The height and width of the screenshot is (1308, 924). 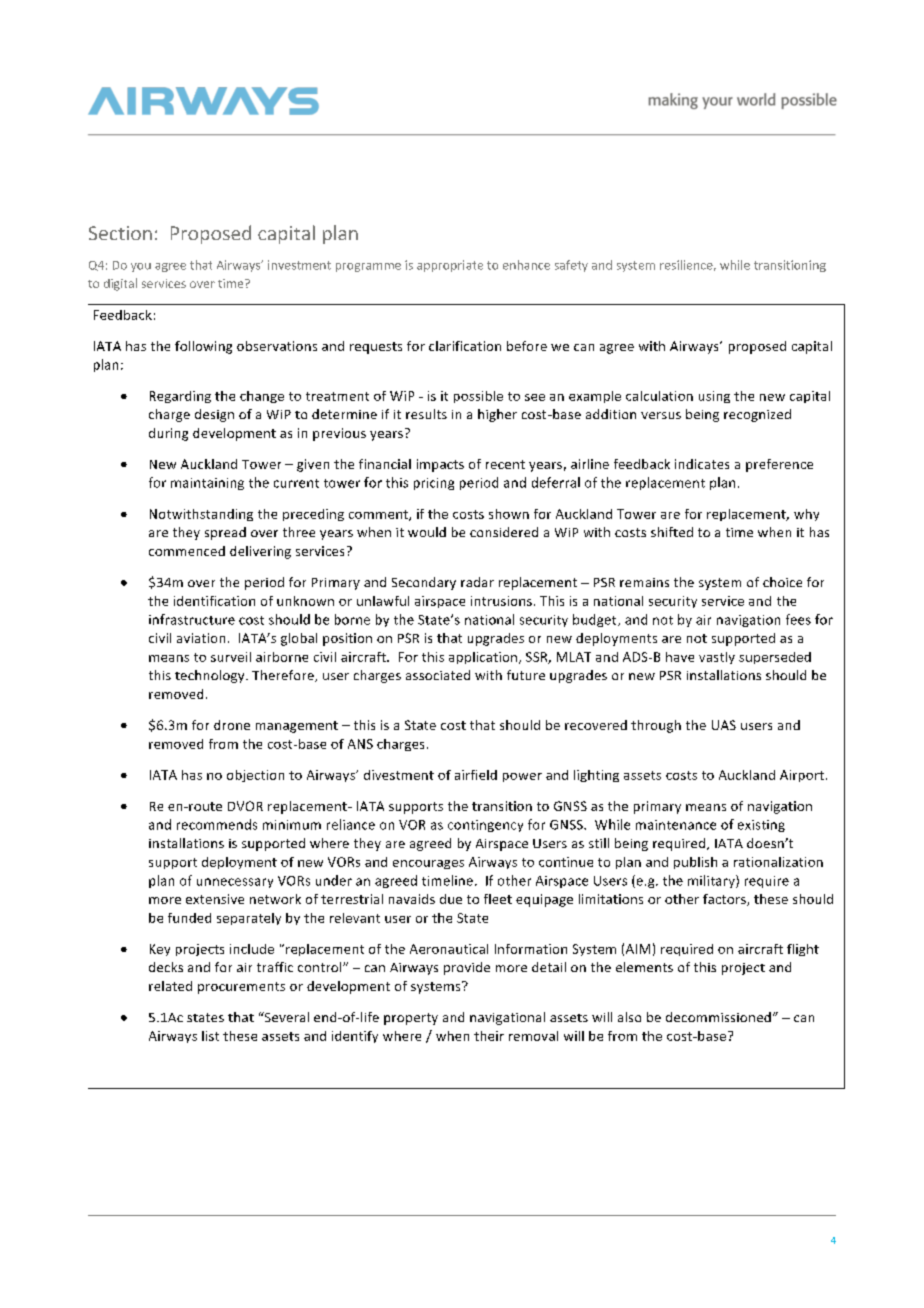 What do you see at coordinates (217, 824) in the screenshot?
I see `recommends` at bounding box center [217, 824].
